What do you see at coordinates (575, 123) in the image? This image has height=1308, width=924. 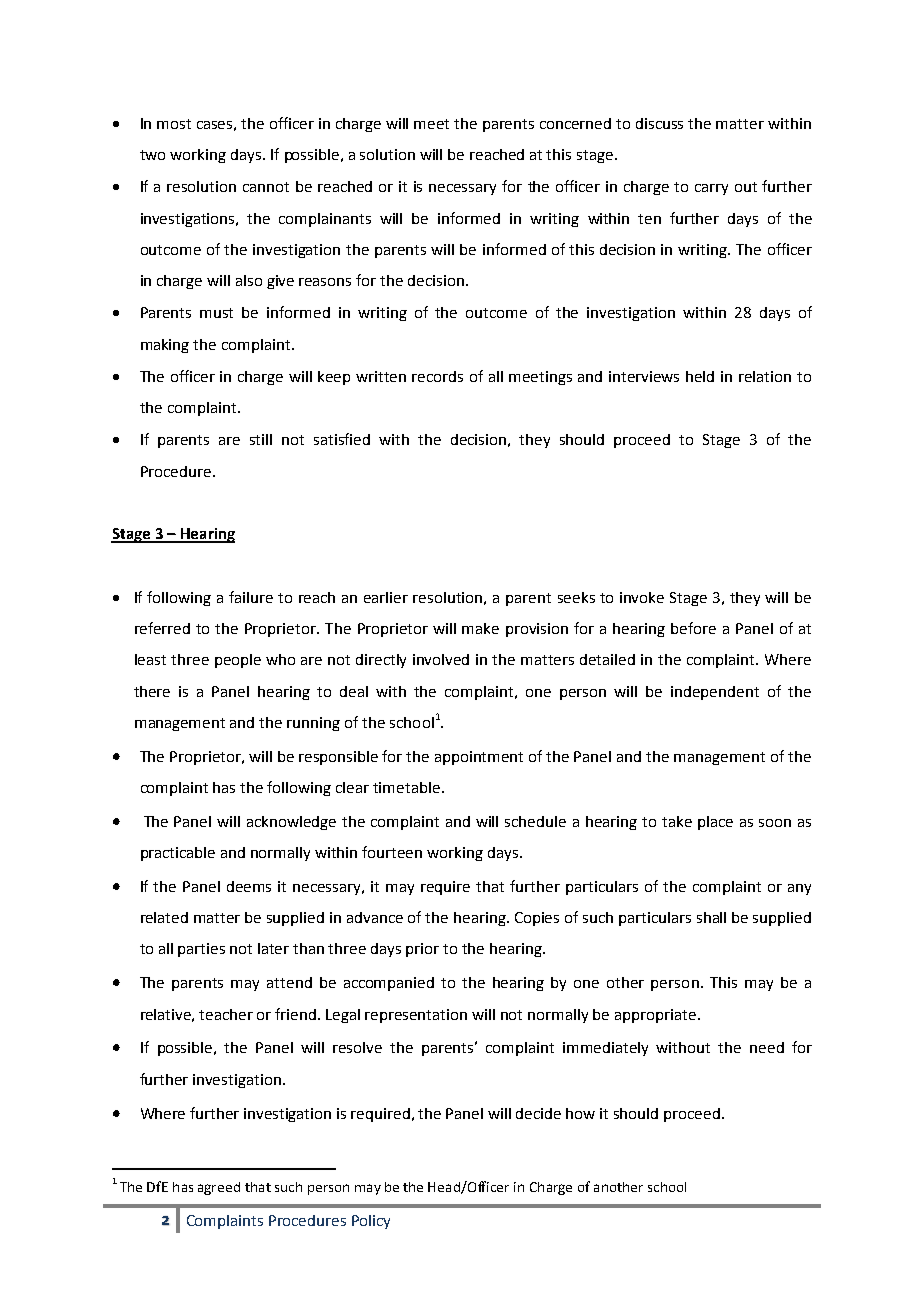 I see `concerned` at bounding box center [575, 123].
